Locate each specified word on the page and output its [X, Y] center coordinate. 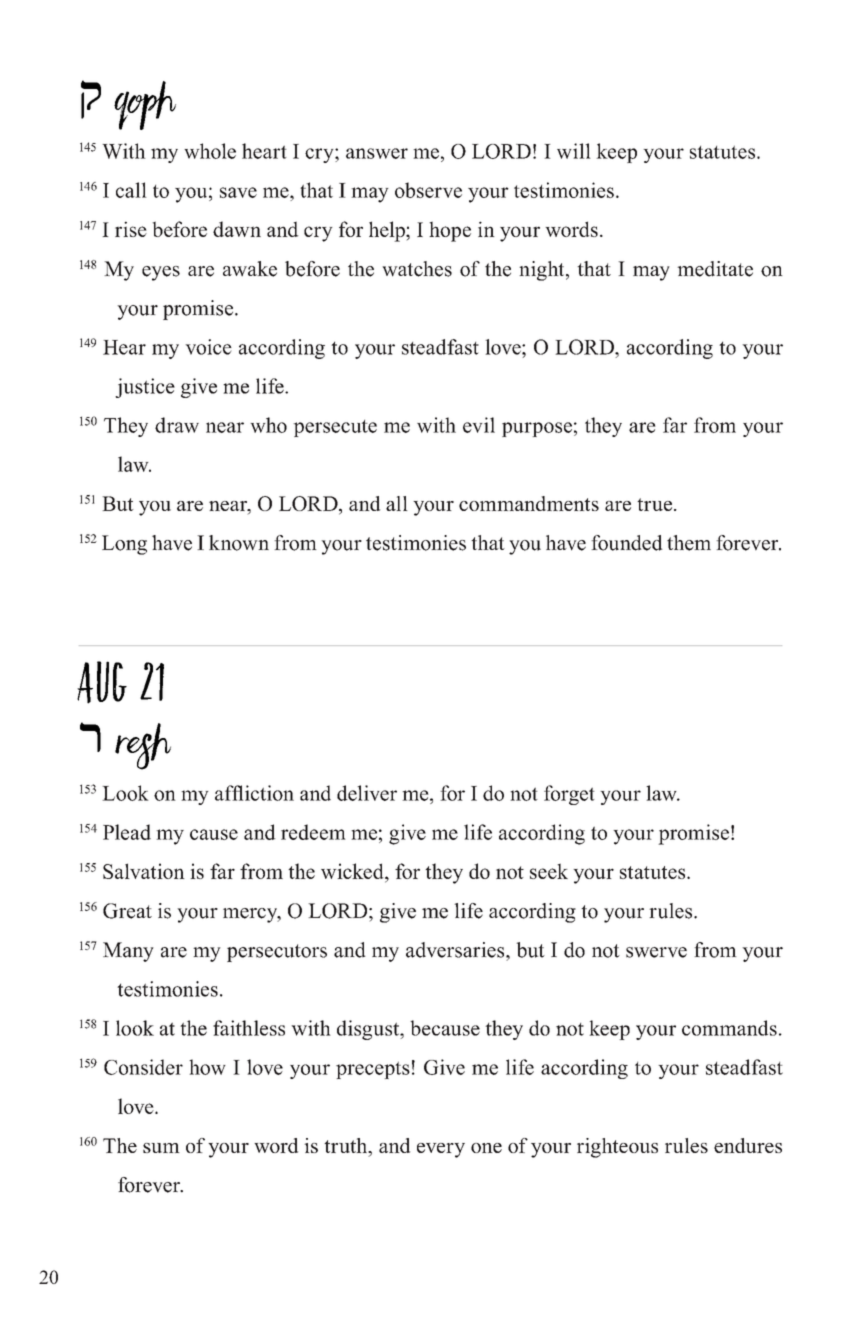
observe [428, 190]
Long [124, 545]
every [441, 1150]
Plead [127, 832]
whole [210, 151]
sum [161, 1148]
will [574, 151]
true [654, 504]
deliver [367, 793]
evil [479, 425]
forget [569, 795]
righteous [617, 1148]
